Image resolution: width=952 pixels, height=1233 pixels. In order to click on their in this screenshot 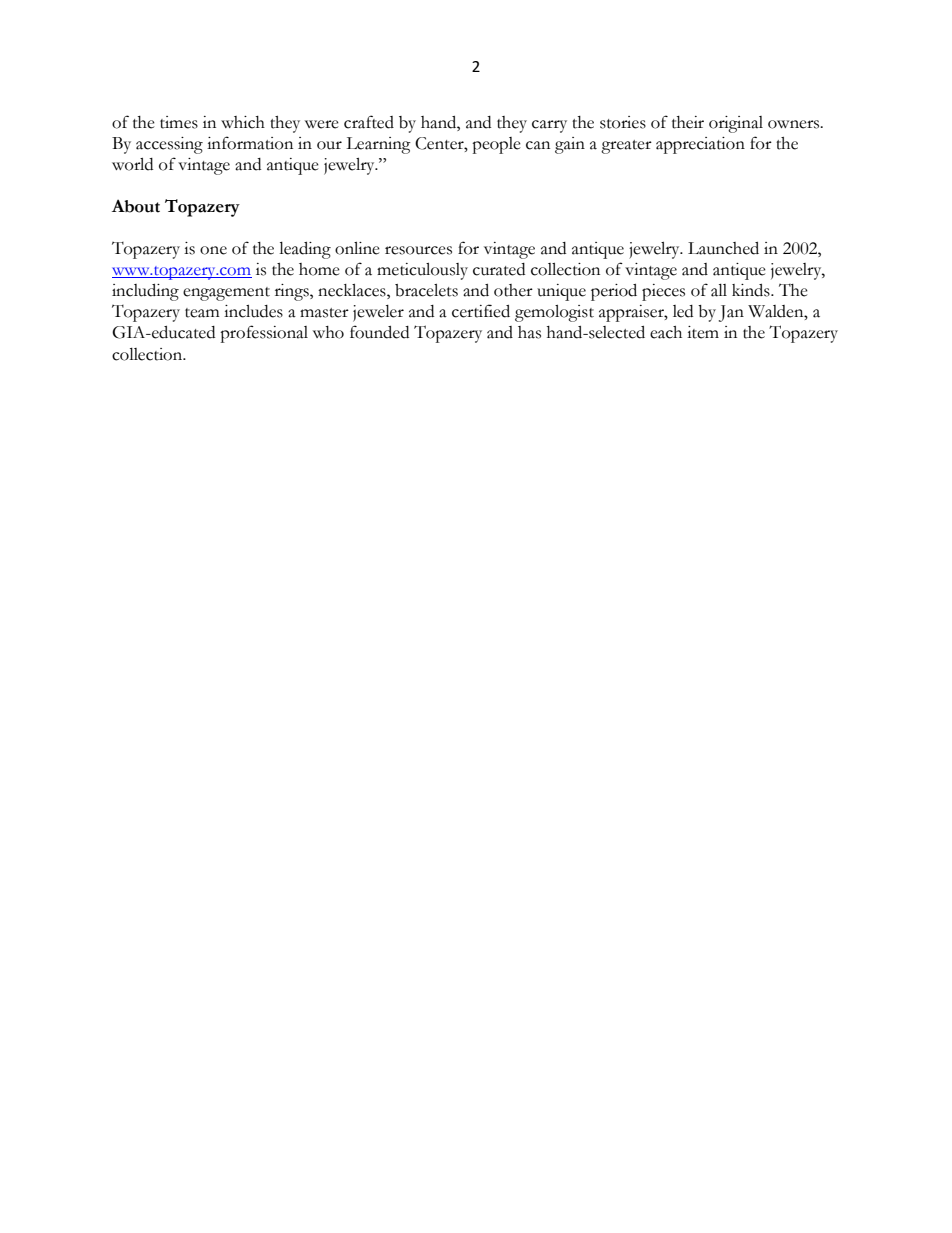, I will do `click(688, 122)`.
